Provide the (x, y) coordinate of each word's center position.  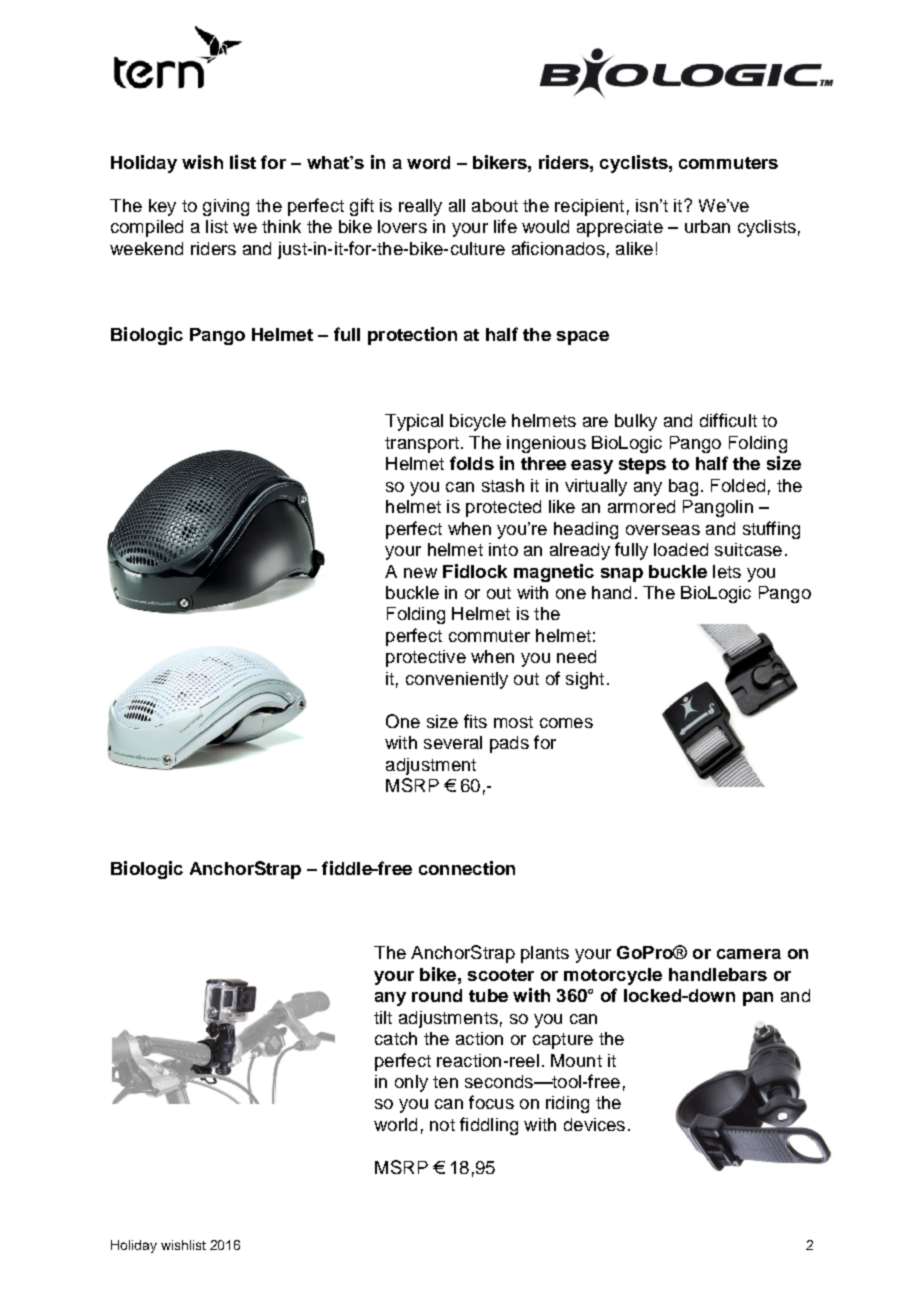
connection (467, 868)
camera (749, 954)
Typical (414, 422)
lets (727, 571)
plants (545, 954)
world (395, 1124)
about (495, 205)
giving (226, 207)
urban (707, 226)
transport (422, 445)
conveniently (457, 680)
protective (426, 658)
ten (445, 1082)
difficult (728, 420)
